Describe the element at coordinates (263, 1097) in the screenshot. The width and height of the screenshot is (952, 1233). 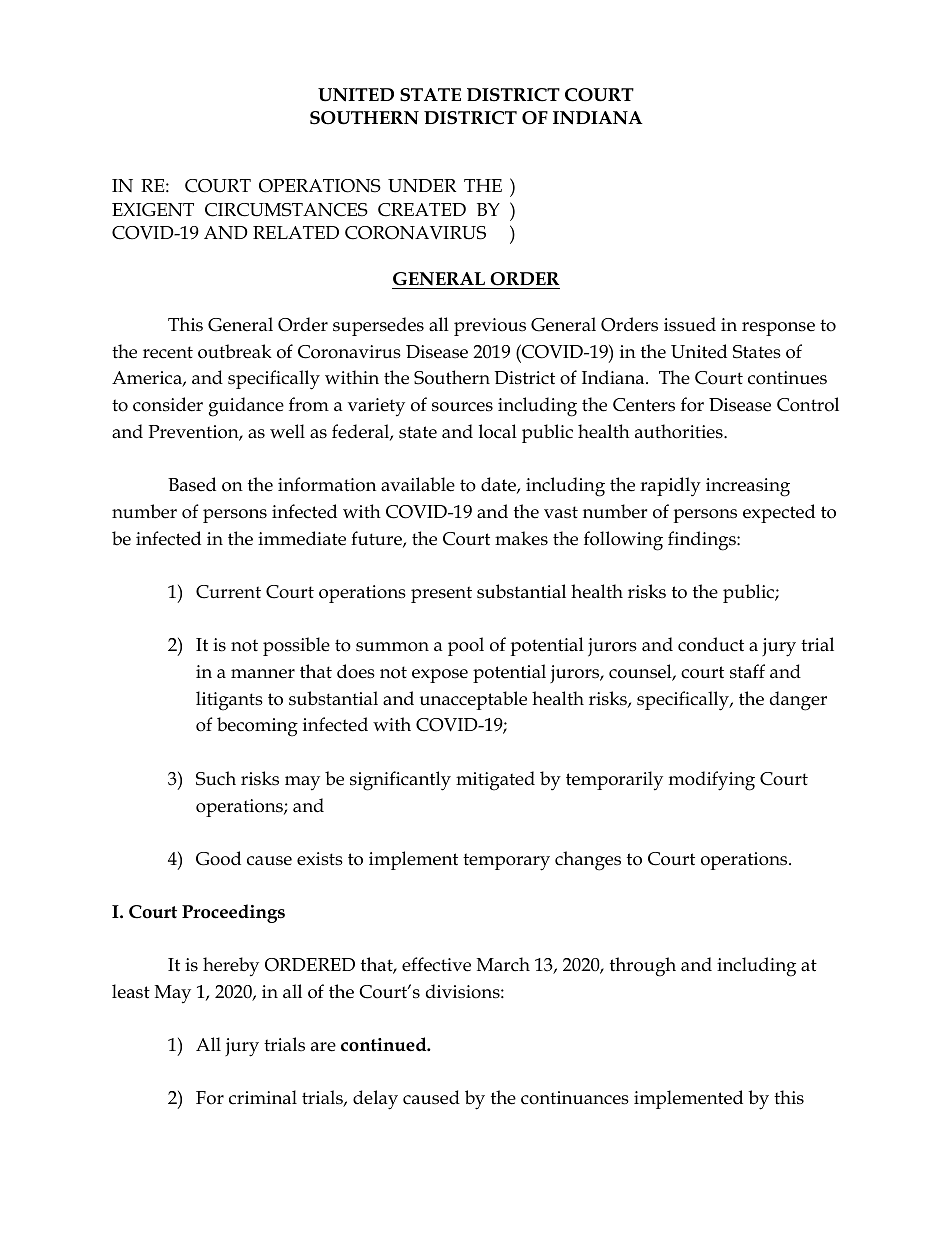
I see `criminal` at that location.
